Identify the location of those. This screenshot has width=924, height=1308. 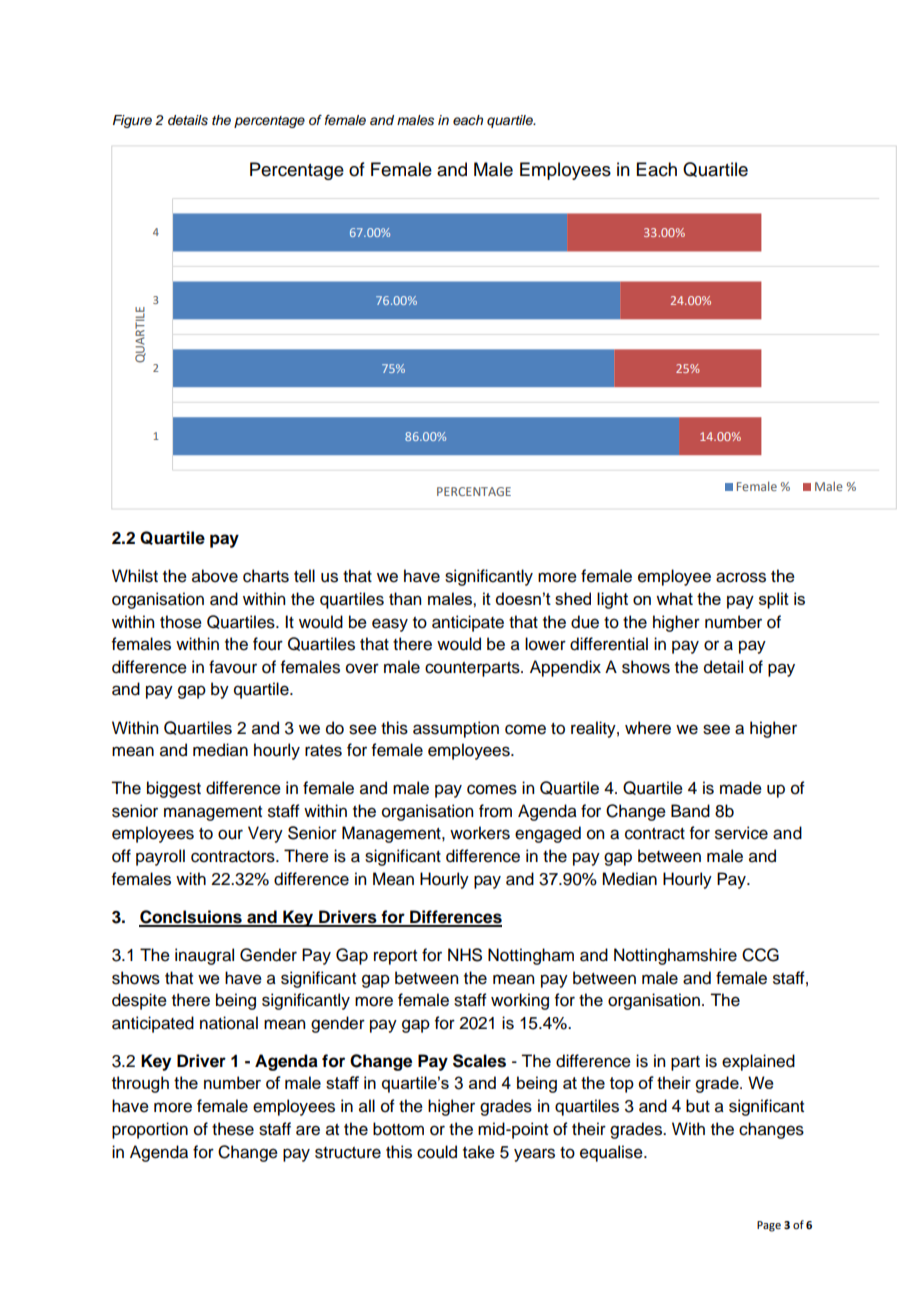
(181, 622).
